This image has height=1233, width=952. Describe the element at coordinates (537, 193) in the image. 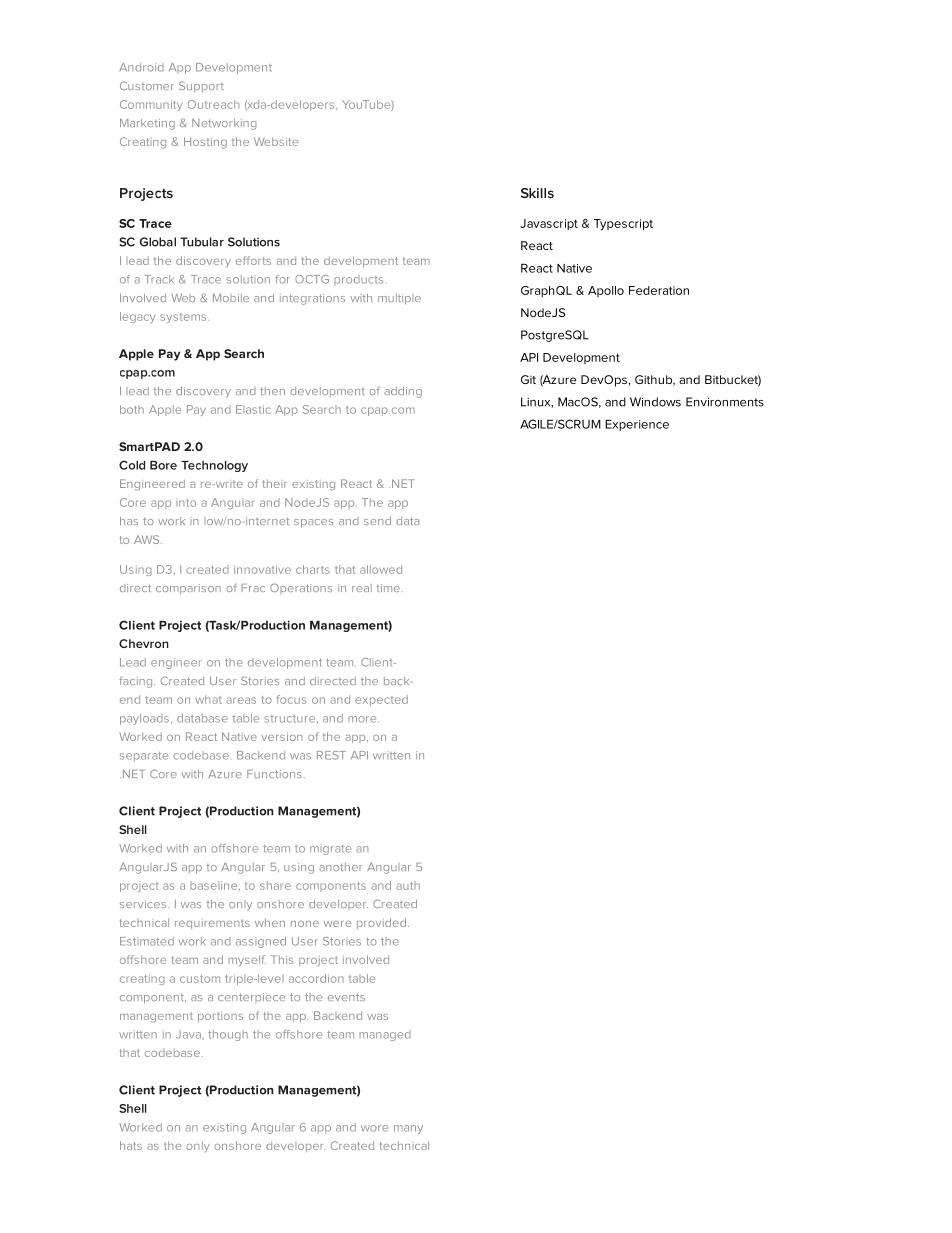

I see `Skills` at that location.
